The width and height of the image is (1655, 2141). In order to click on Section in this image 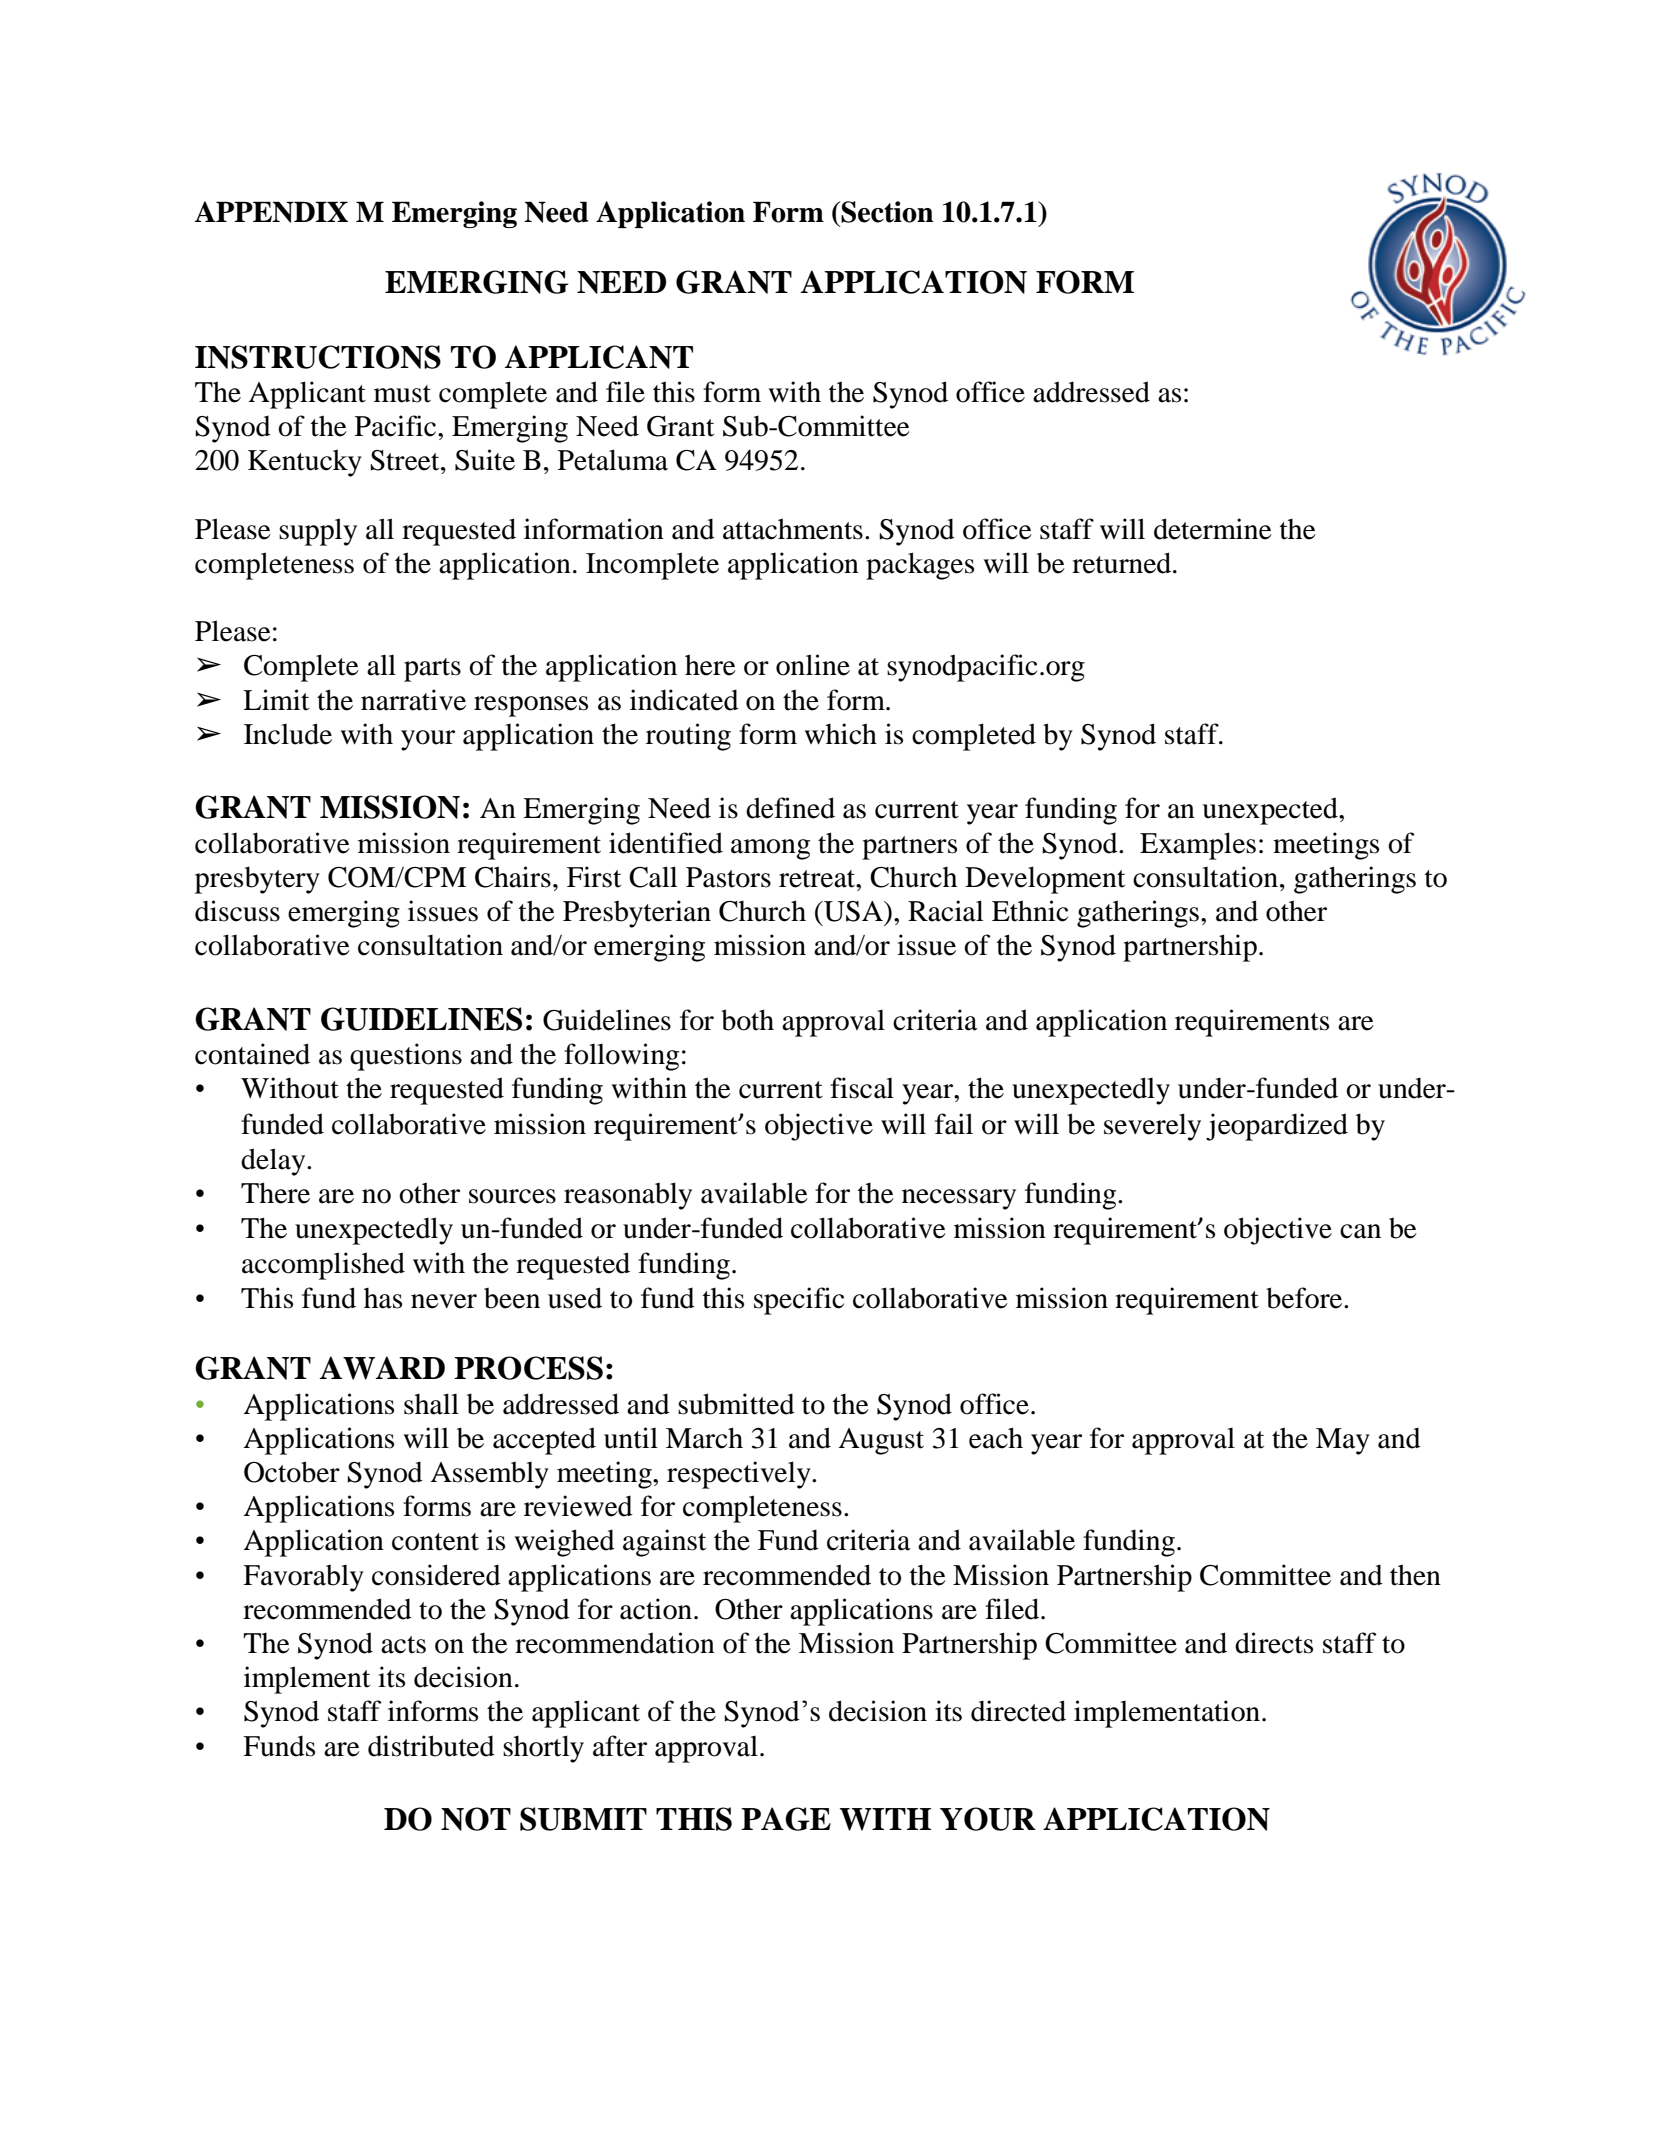, I will do `click(887, 212)`.
